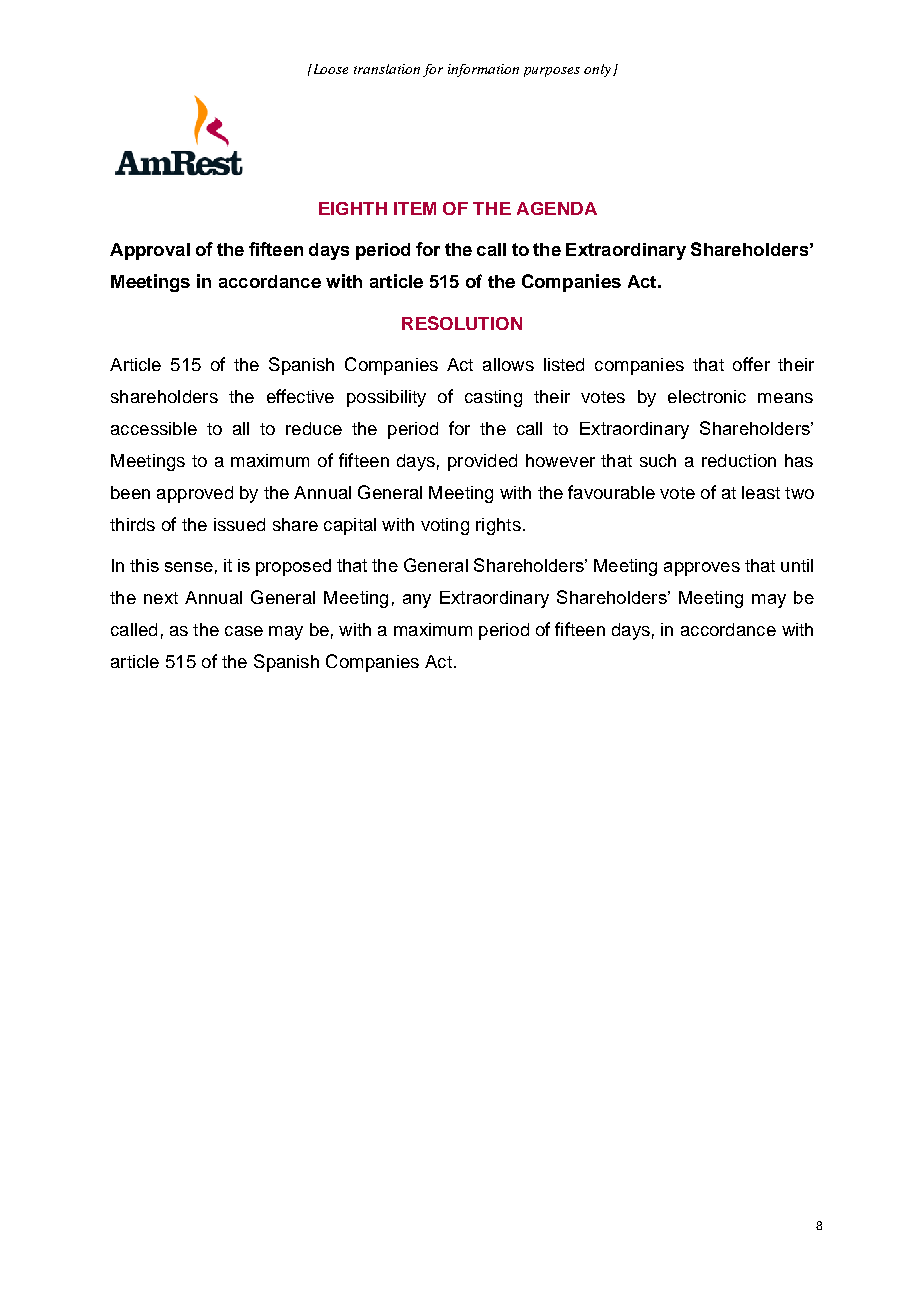 Image resolution: width=924 pixels, height=1307 pixels. Describe the element at coordinates (557, 208) in the screenshot. I see `AGENDA` at that location.
